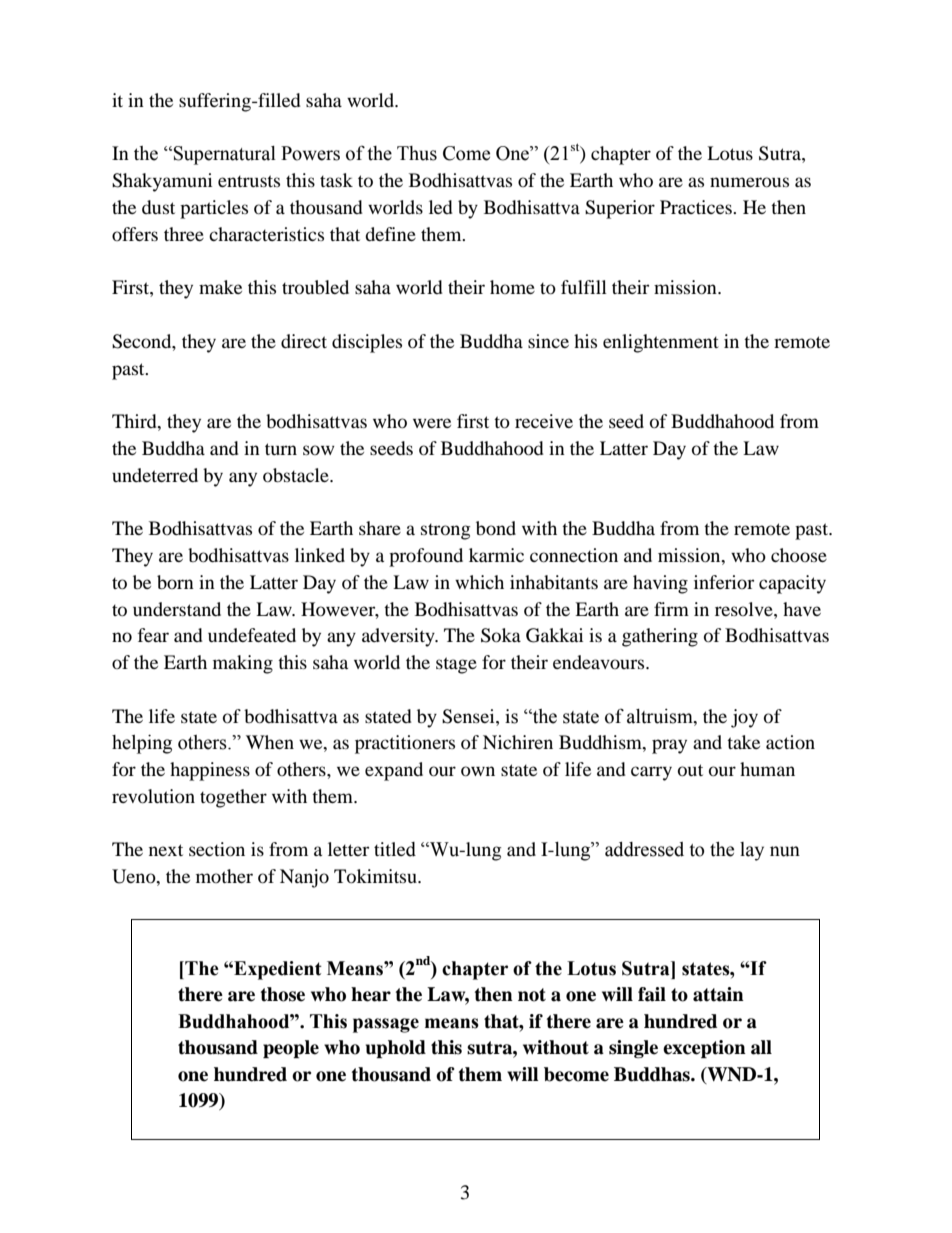 Image resolution: width=952 pixels, height=1233 pixels. Describe the element at coordinates (532, 995) in the image. I see `not` at that location.
